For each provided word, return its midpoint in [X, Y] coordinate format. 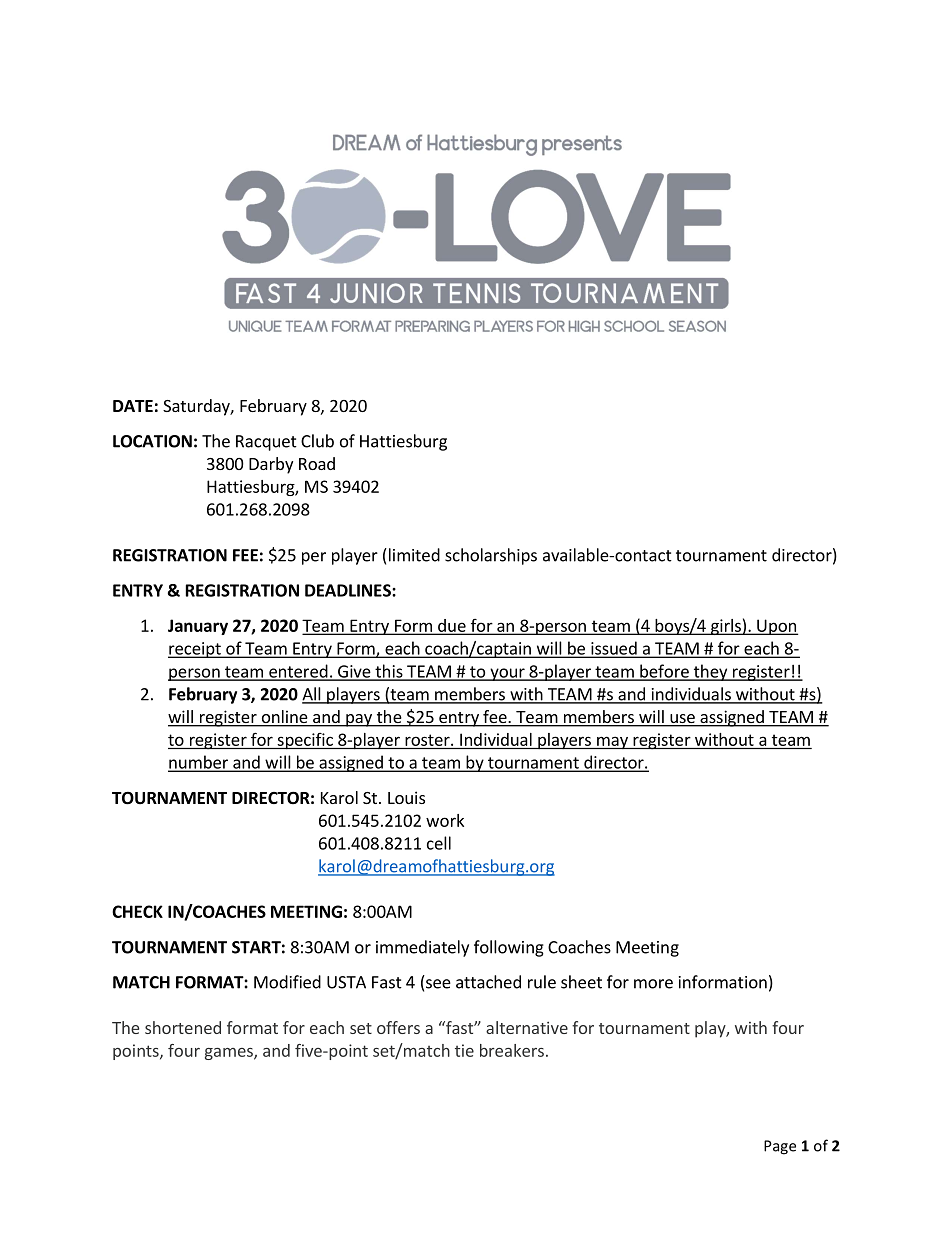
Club [317, 441]
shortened [183, 1027]
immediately [422, 948]
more [653, 984]
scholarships [491, 556]
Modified [287, 982]
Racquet [266, 443]
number [199, 763]
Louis [406, 797]
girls [725, 627]
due [452, 626]
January [198, 627]
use [682, 720]
